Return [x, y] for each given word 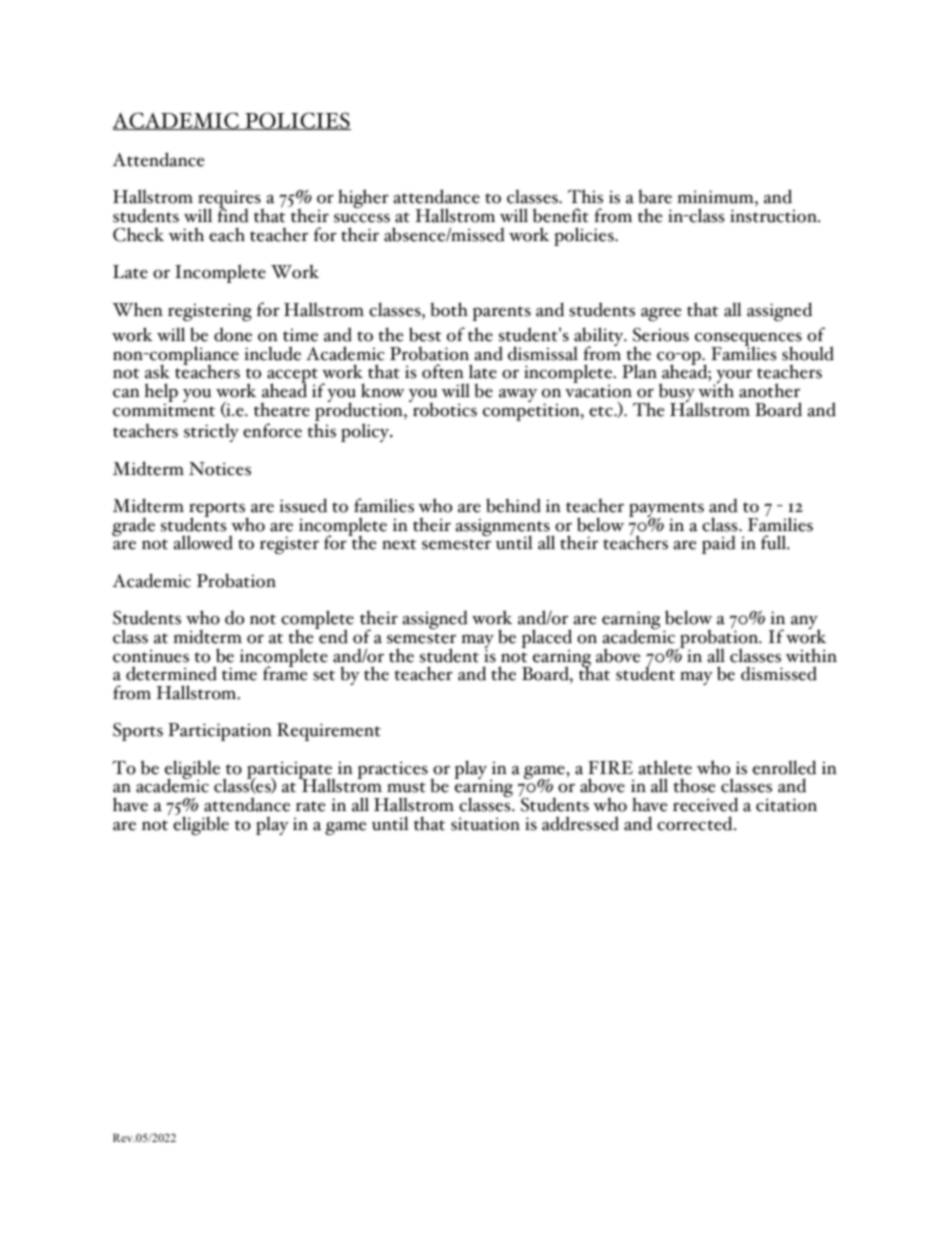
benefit [561, 215]
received [705, 804]
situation [485, 824]
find [233, 215]
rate [311, 806]
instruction [774, 216]
